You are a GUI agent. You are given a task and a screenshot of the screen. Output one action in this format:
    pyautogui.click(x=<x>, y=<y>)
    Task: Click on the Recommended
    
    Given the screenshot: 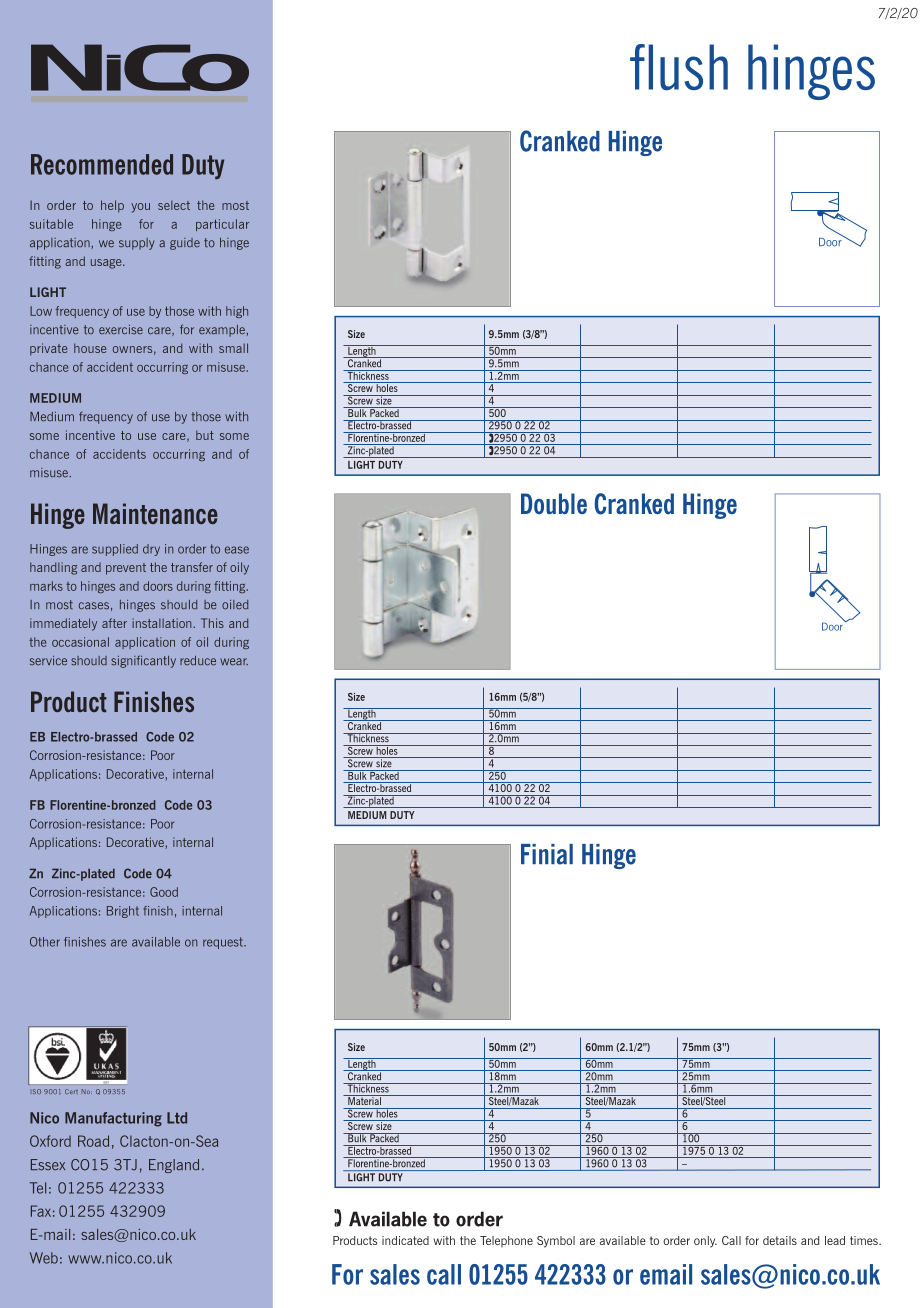 What is the action you would take?
    pyautogui.click(x=102, y=164)
